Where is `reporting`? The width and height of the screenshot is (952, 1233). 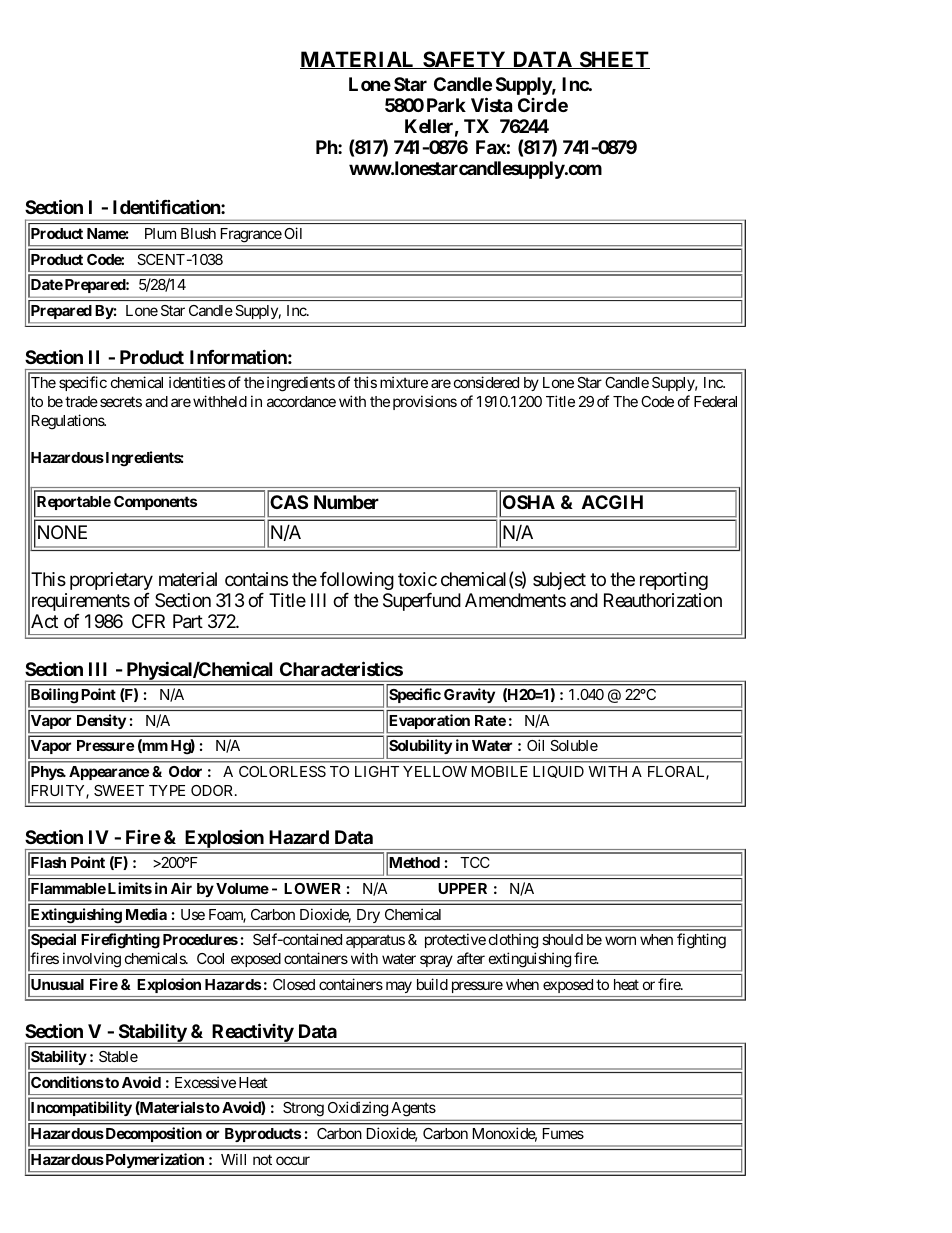 reporting is located at coordinates (674, 581).
